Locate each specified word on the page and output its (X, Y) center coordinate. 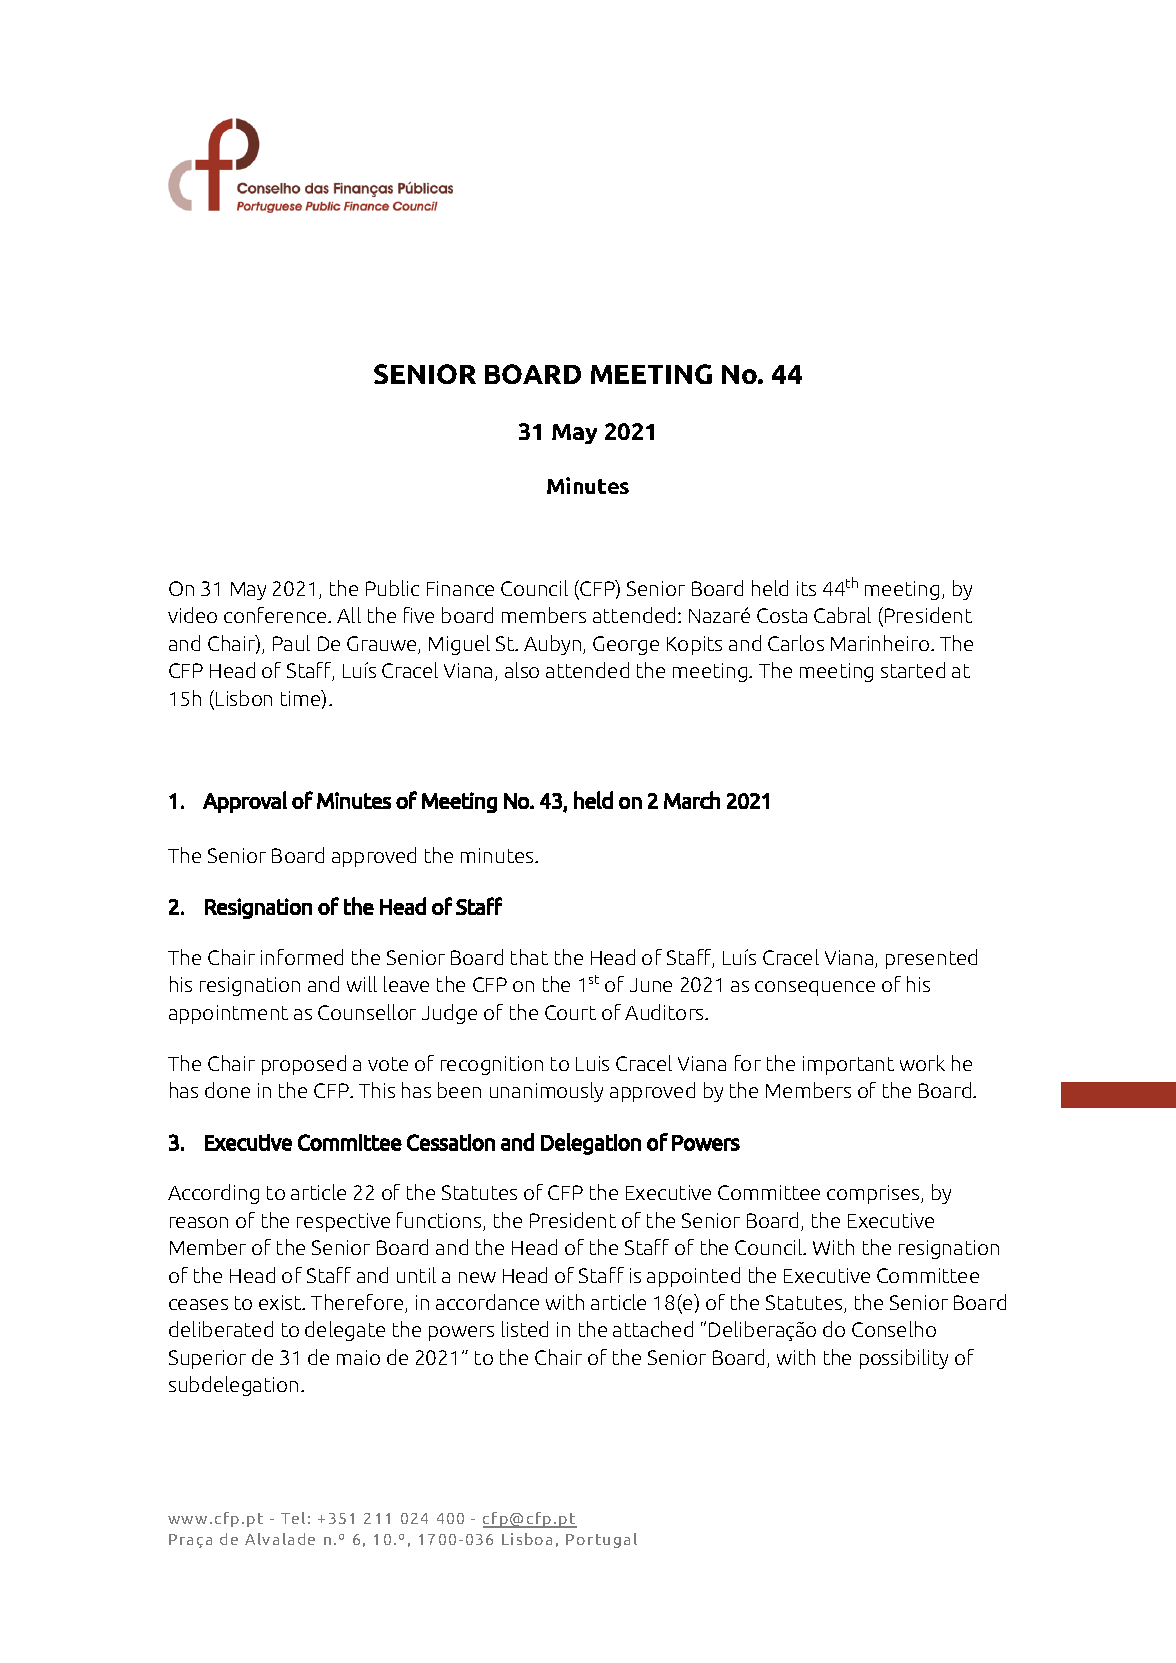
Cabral (842, 615)
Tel (293, 1518)
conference (276, 615)
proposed (304, 1065)
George (626, 645)
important (848, 1065)
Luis (592, 1063)
